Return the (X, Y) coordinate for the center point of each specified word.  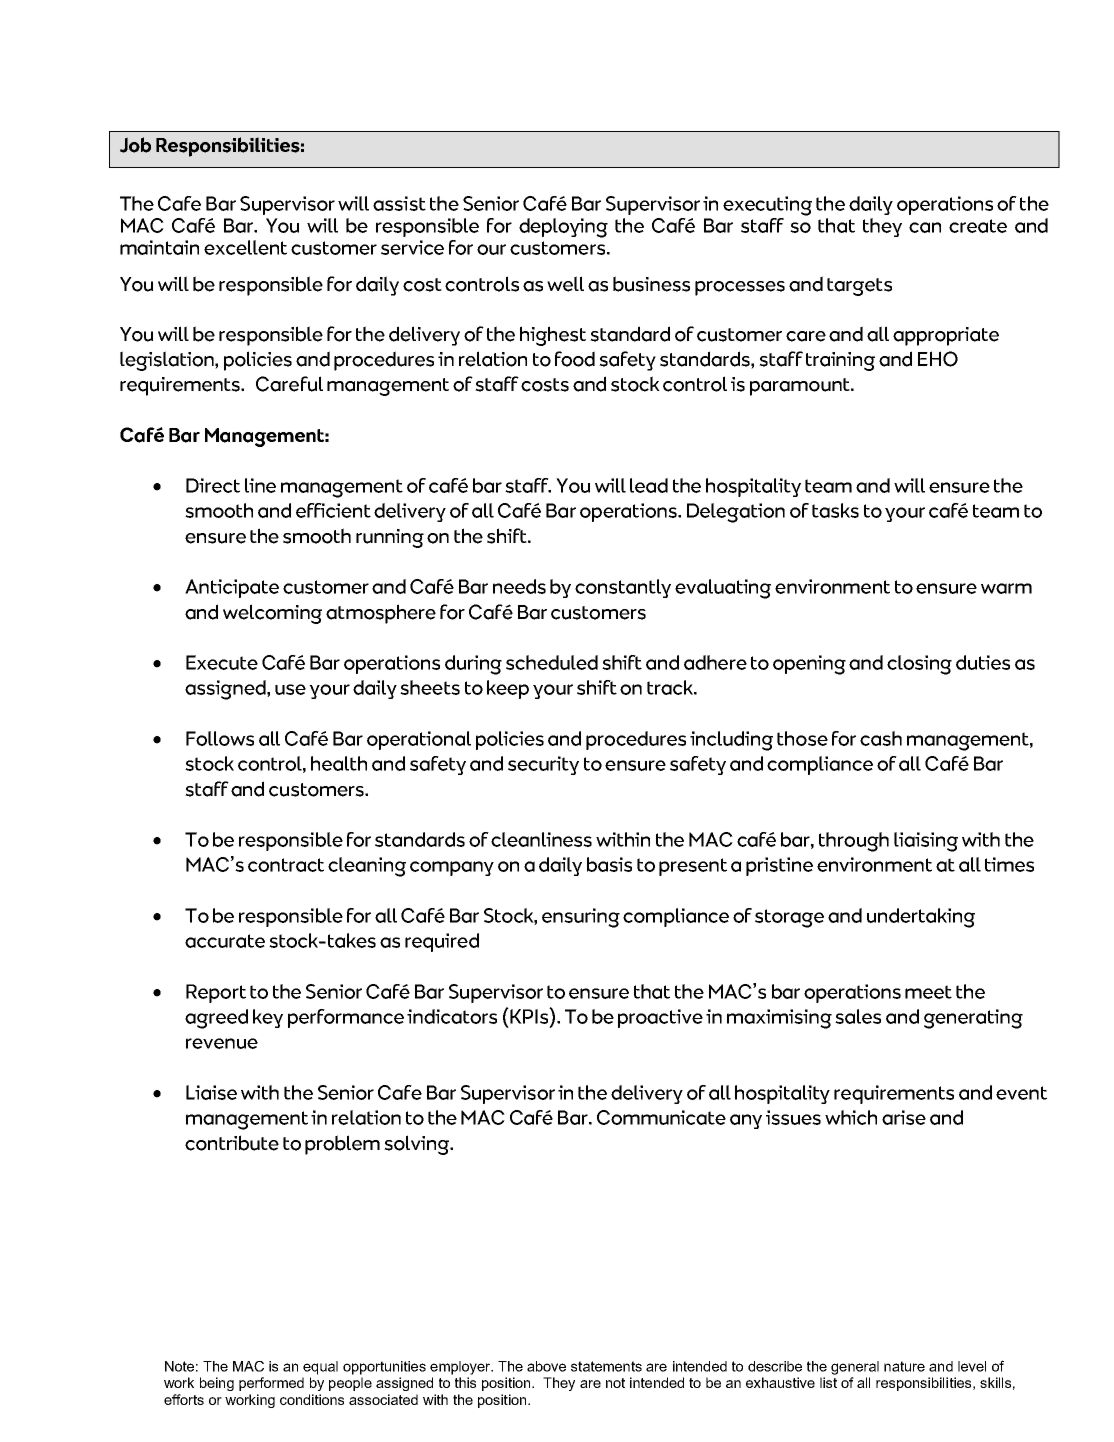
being (217, 1384)
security (543, 765)
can (925, 227)
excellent (245, 247)
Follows (220, 738)
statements (606, 1366)
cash (881, 738)
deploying (563, 228)
